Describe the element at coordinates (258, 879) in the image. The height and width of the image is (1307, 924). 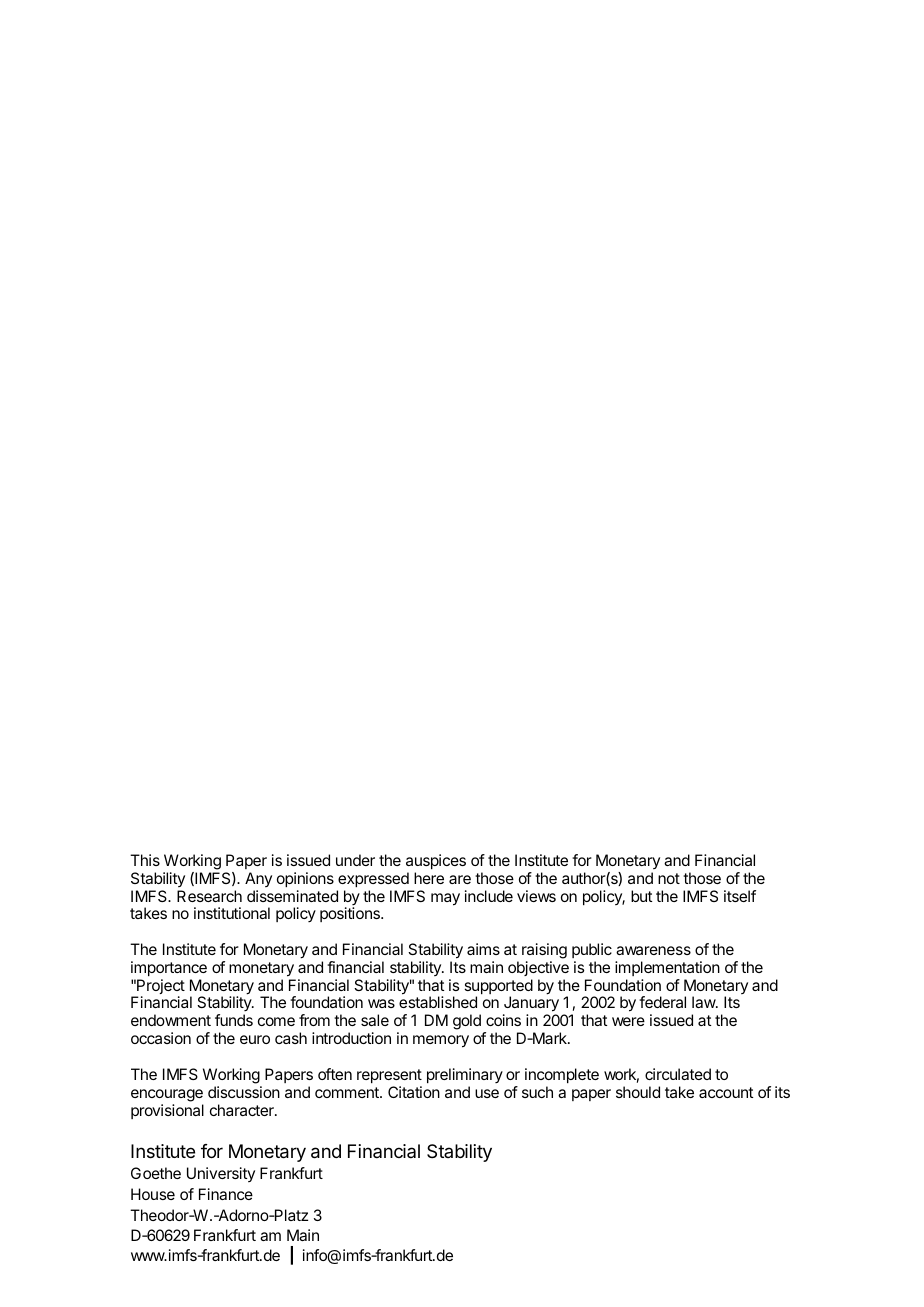
I see `Any` at that location.
